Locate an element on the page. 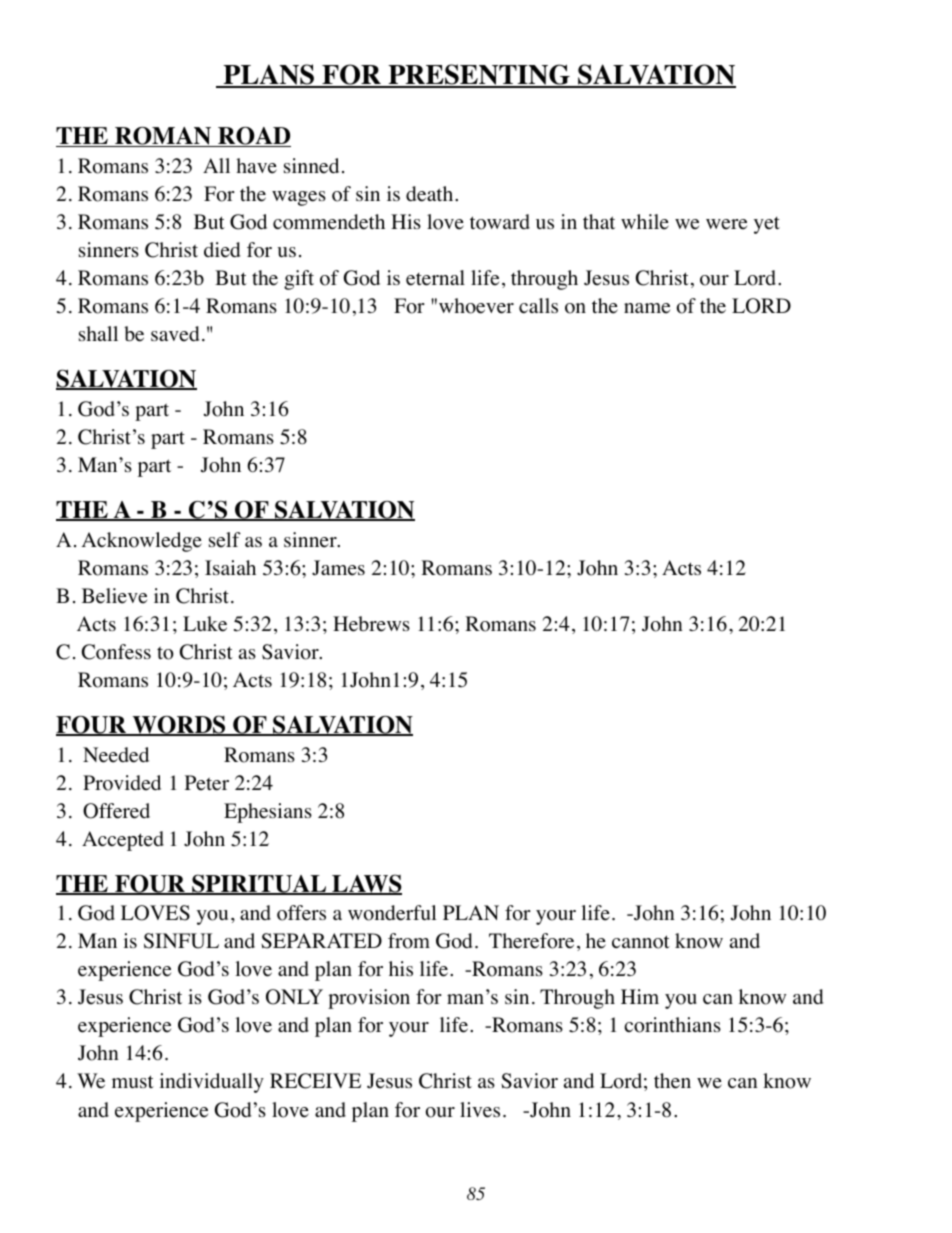 This image has height=1233, width=952. individually is located at coordinates (211, 1083).
